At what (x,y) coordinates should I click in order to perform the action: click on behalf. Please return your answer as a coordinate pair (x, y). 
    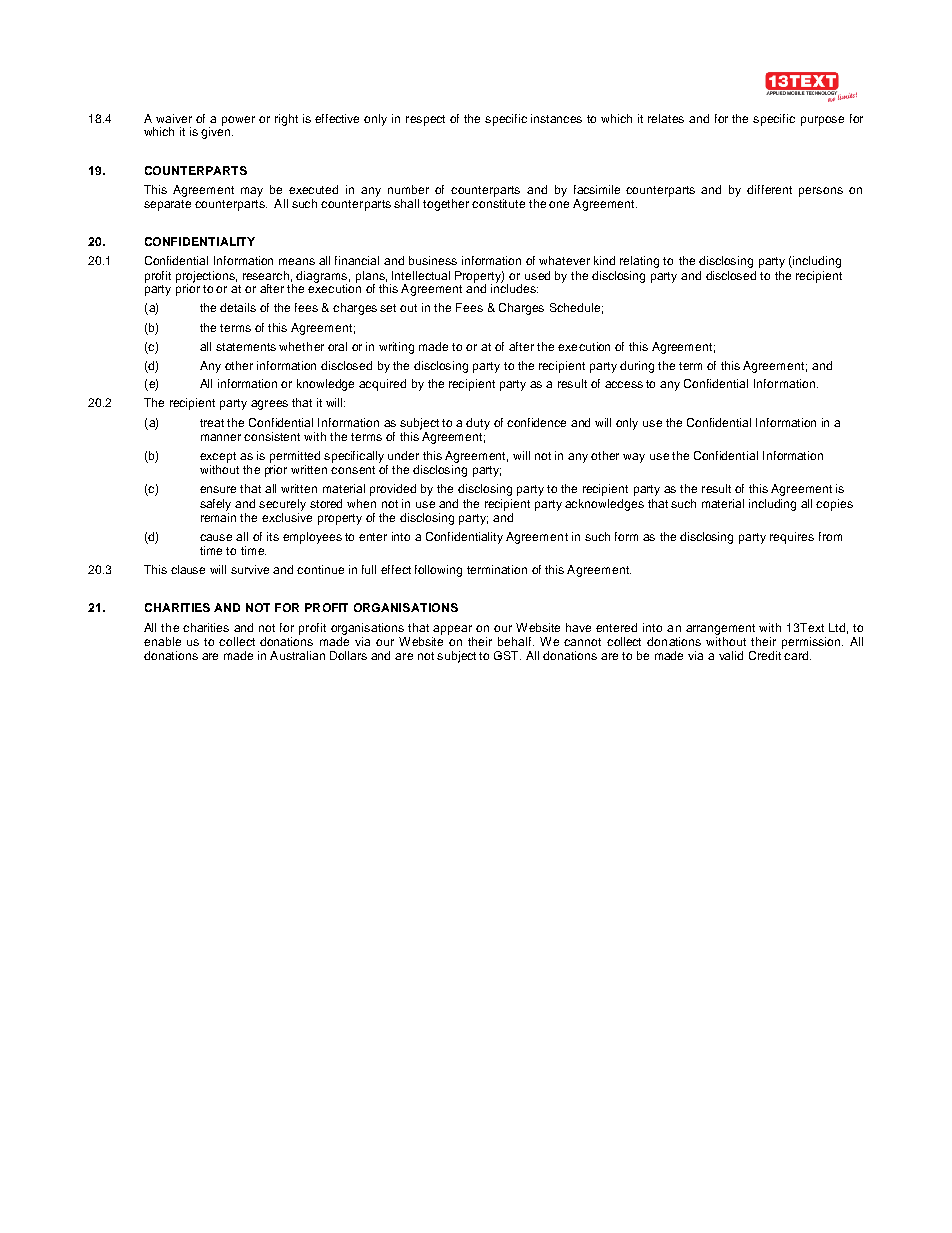
    Looking at the image, I should click on (516, 641).
